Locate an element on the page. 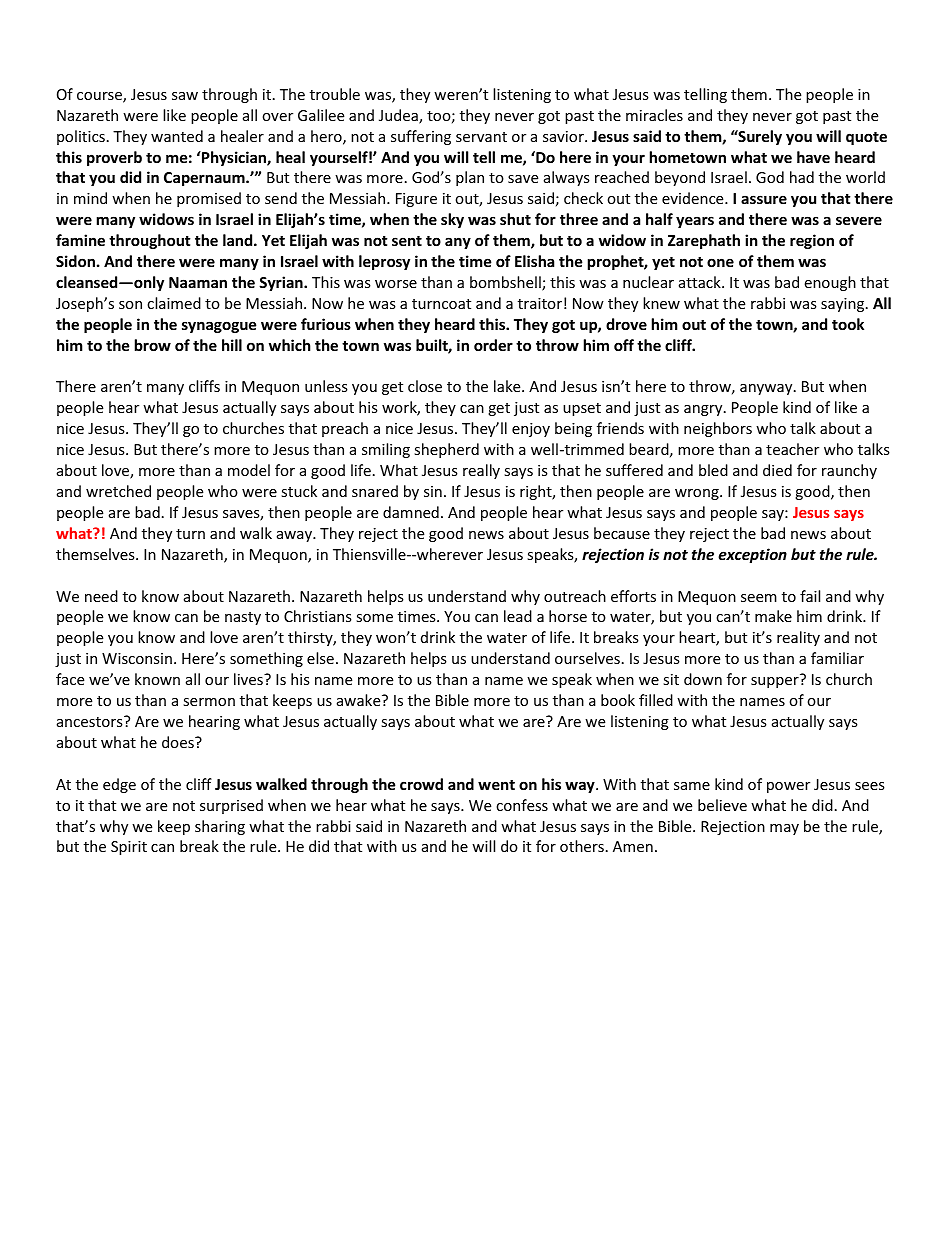 This image has height=1233, width=952. servant is located at coordinates (481, 137).
